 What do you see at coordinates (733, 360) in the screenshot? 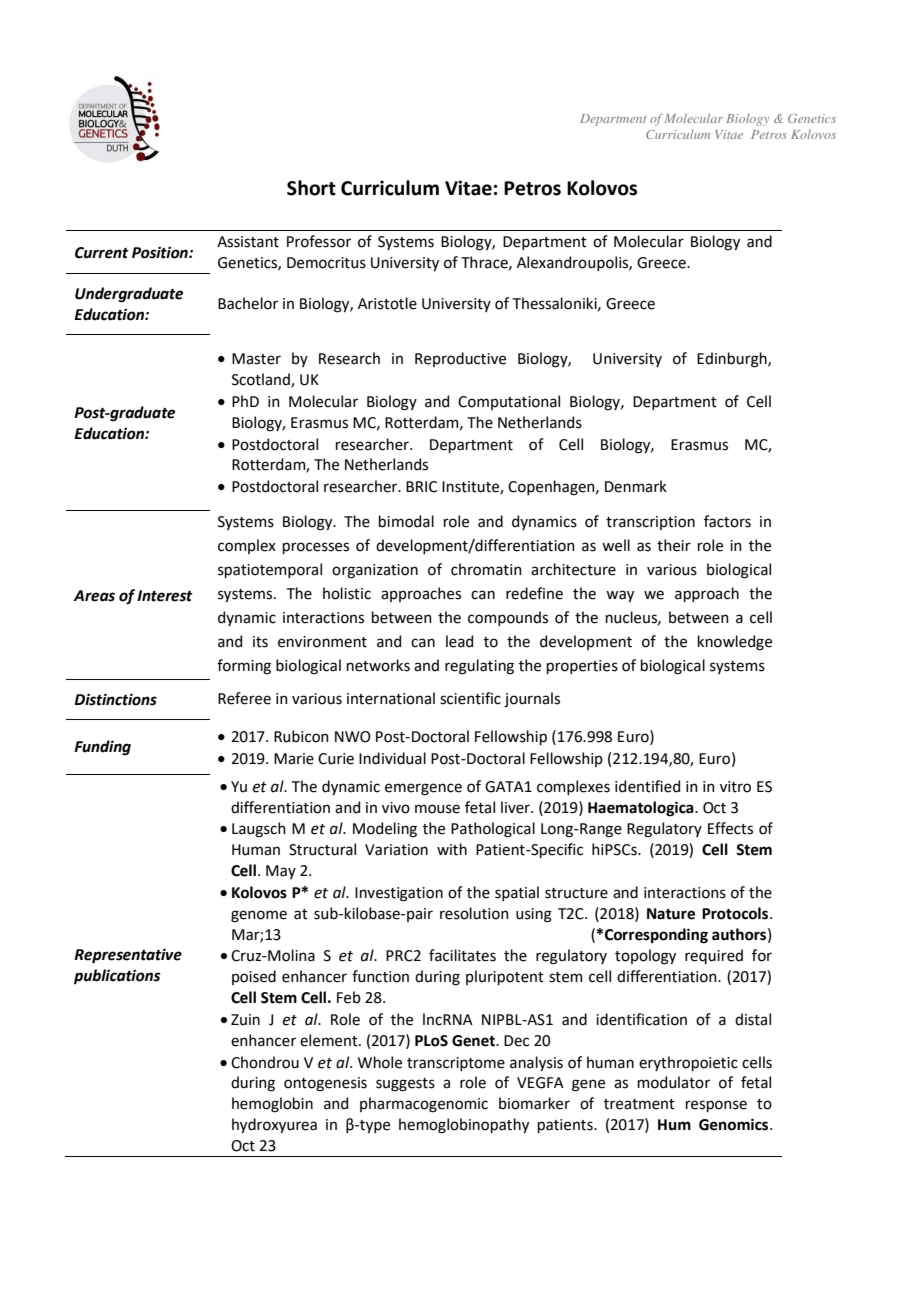
I see `Edinburgh` at bounding box center [733, 360].
